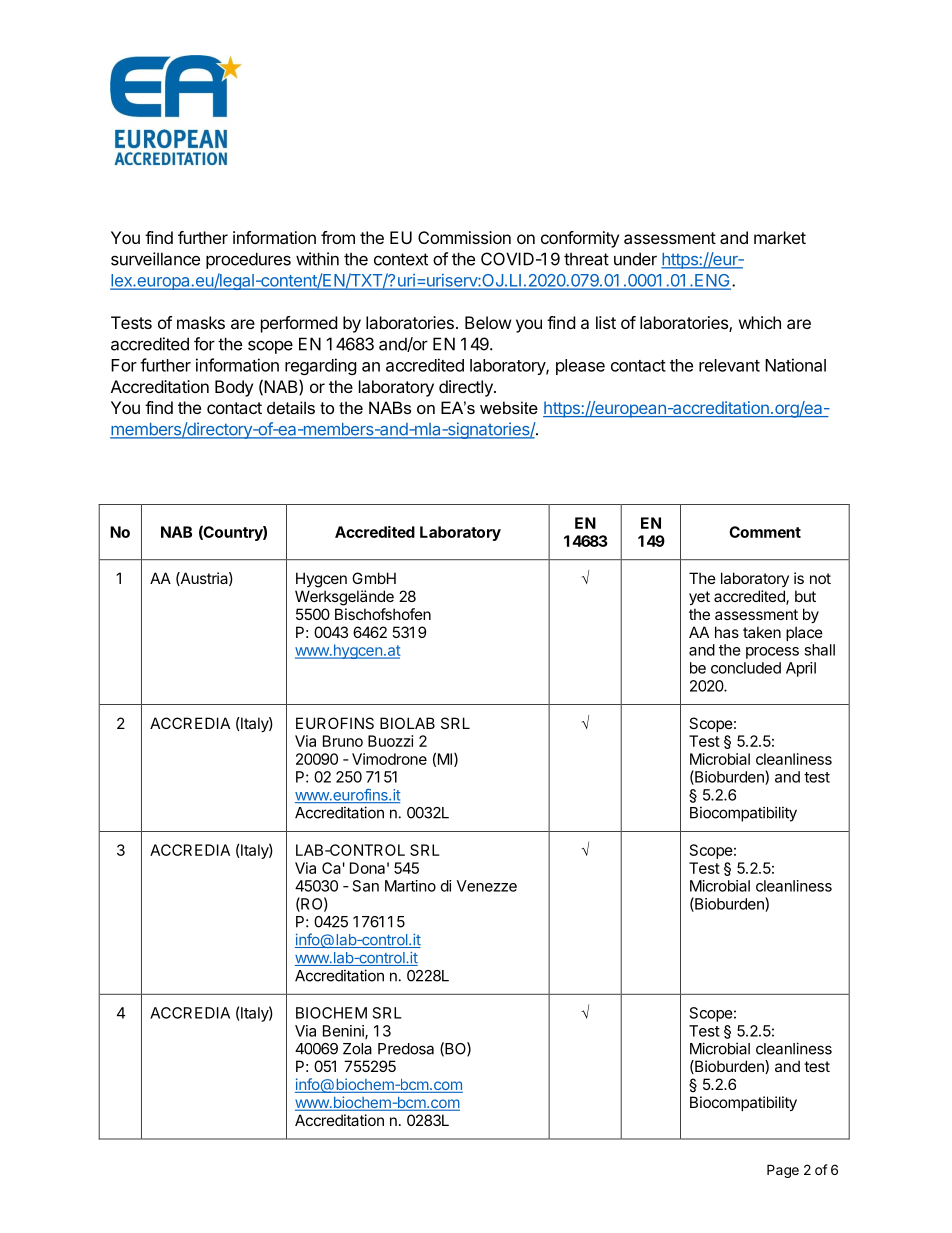 The width and height of the image is (952, 1233). What do you see at coordinates (780, 237) in the image?
I see `market` at bounding box center [780, 237].
